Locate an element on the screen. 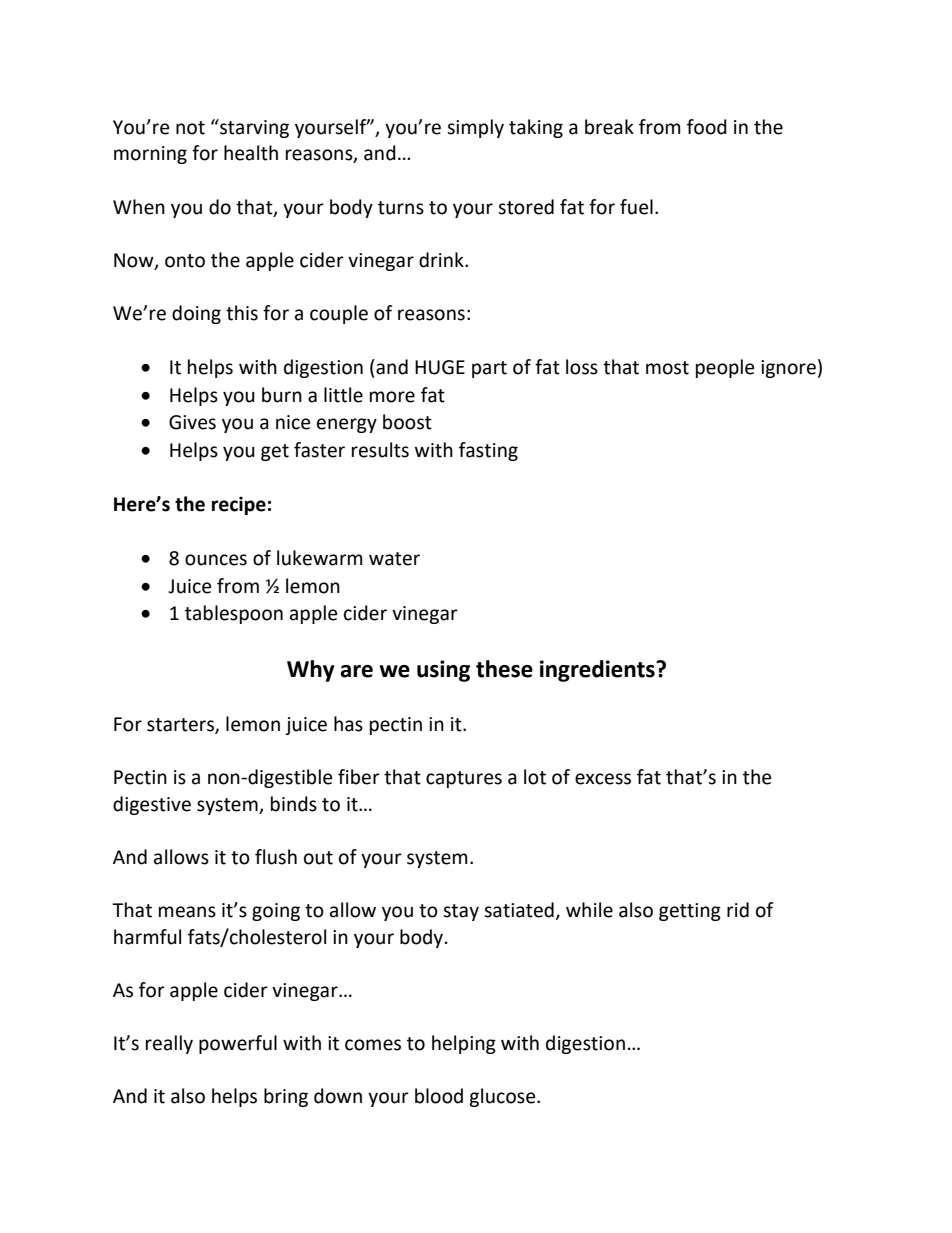  people is located at coordinates (725, 368).
